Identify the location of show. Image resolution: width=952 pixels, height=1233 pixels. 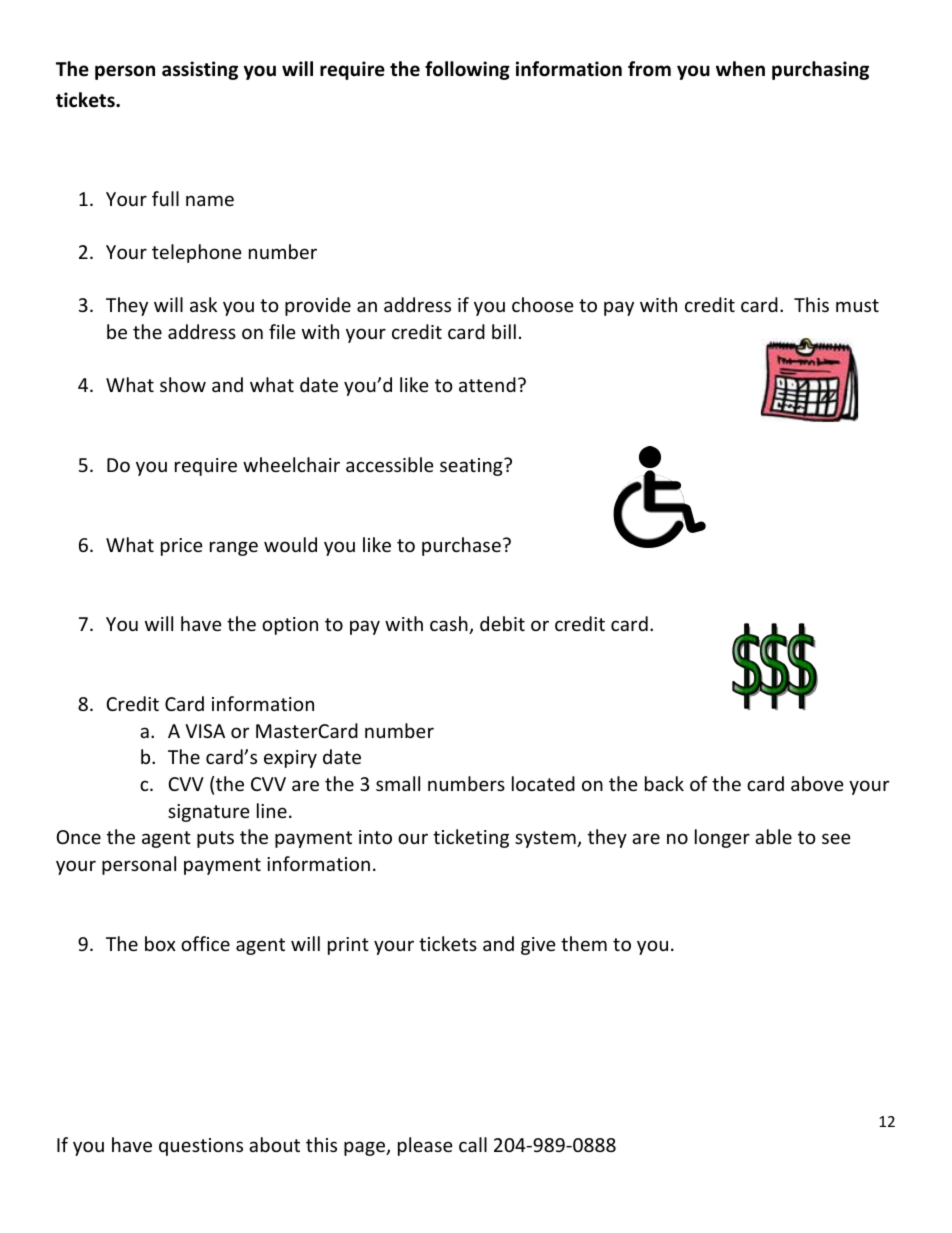
(183, 384).
